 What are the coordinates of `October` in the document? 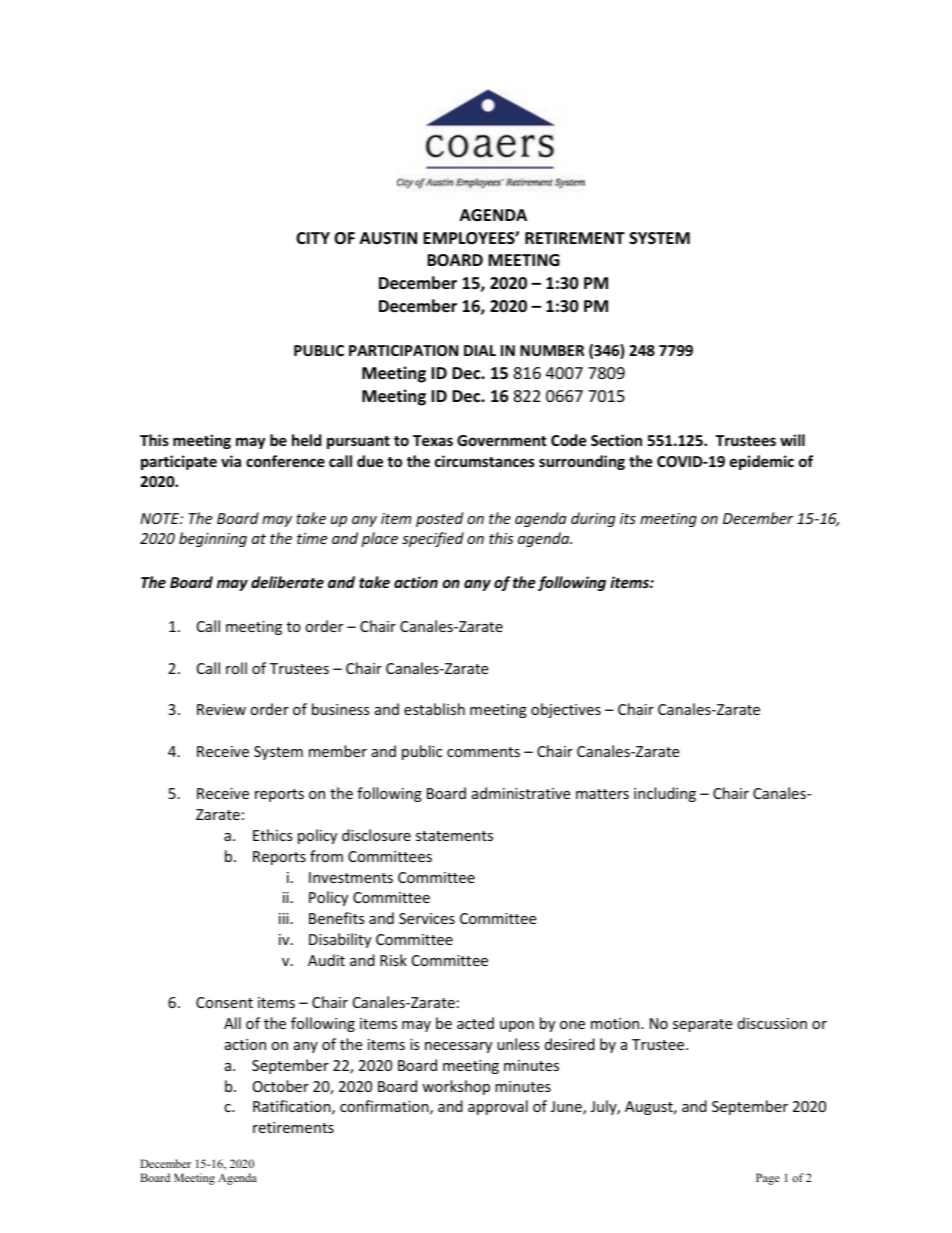 It's located at (281, 1086).
